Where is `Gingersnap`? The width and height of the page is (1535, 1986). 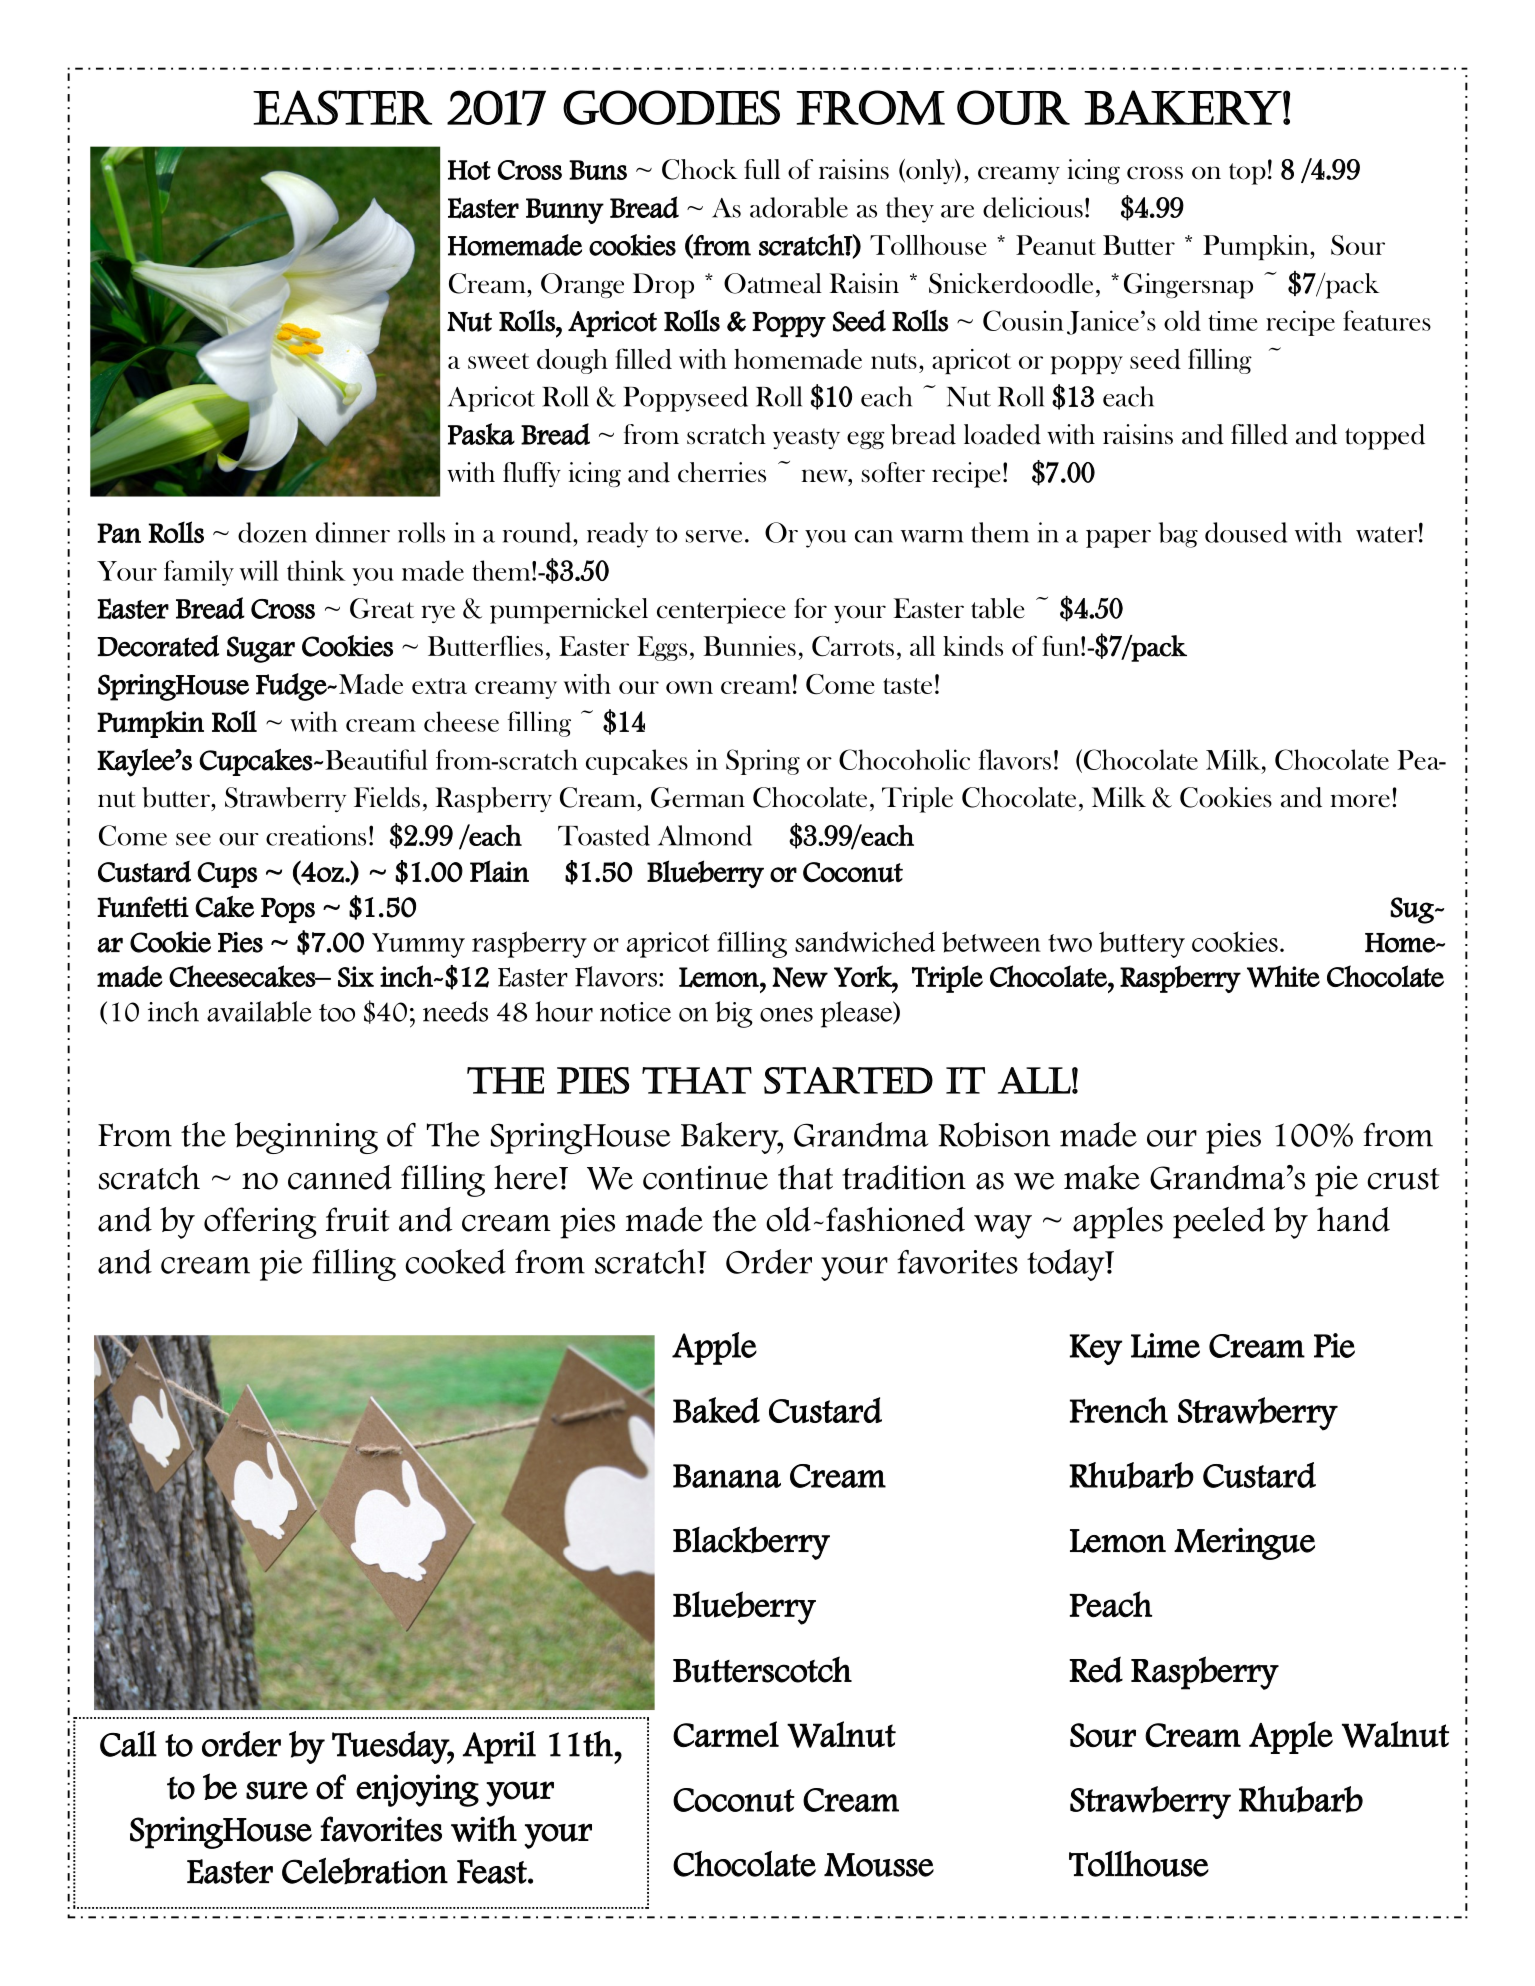 Gingersnap is located at coordinates (1188, 286).
